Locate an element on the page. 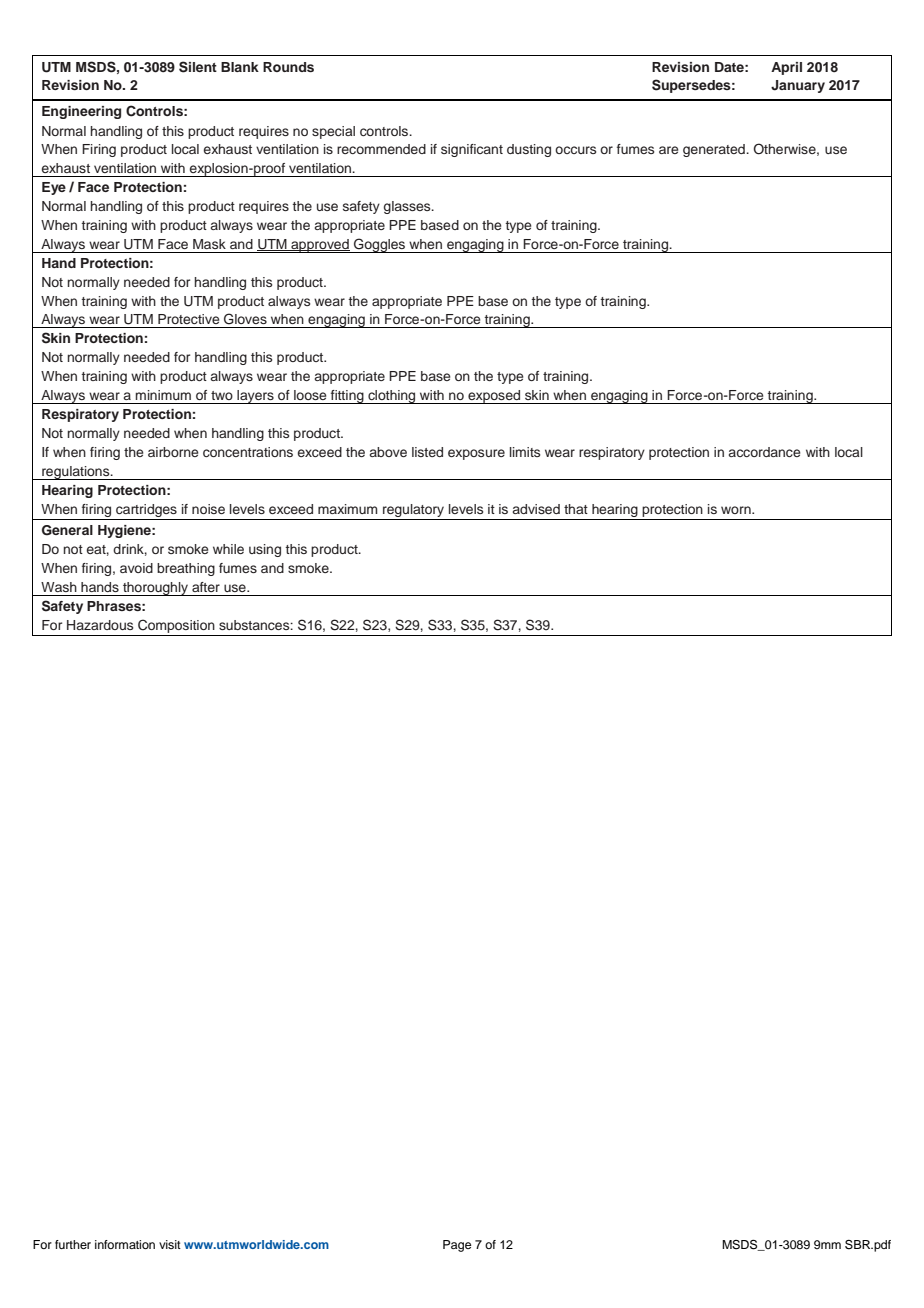 The width and height of the document is (924, 1308). information is located at coordinates (125, 1244).
